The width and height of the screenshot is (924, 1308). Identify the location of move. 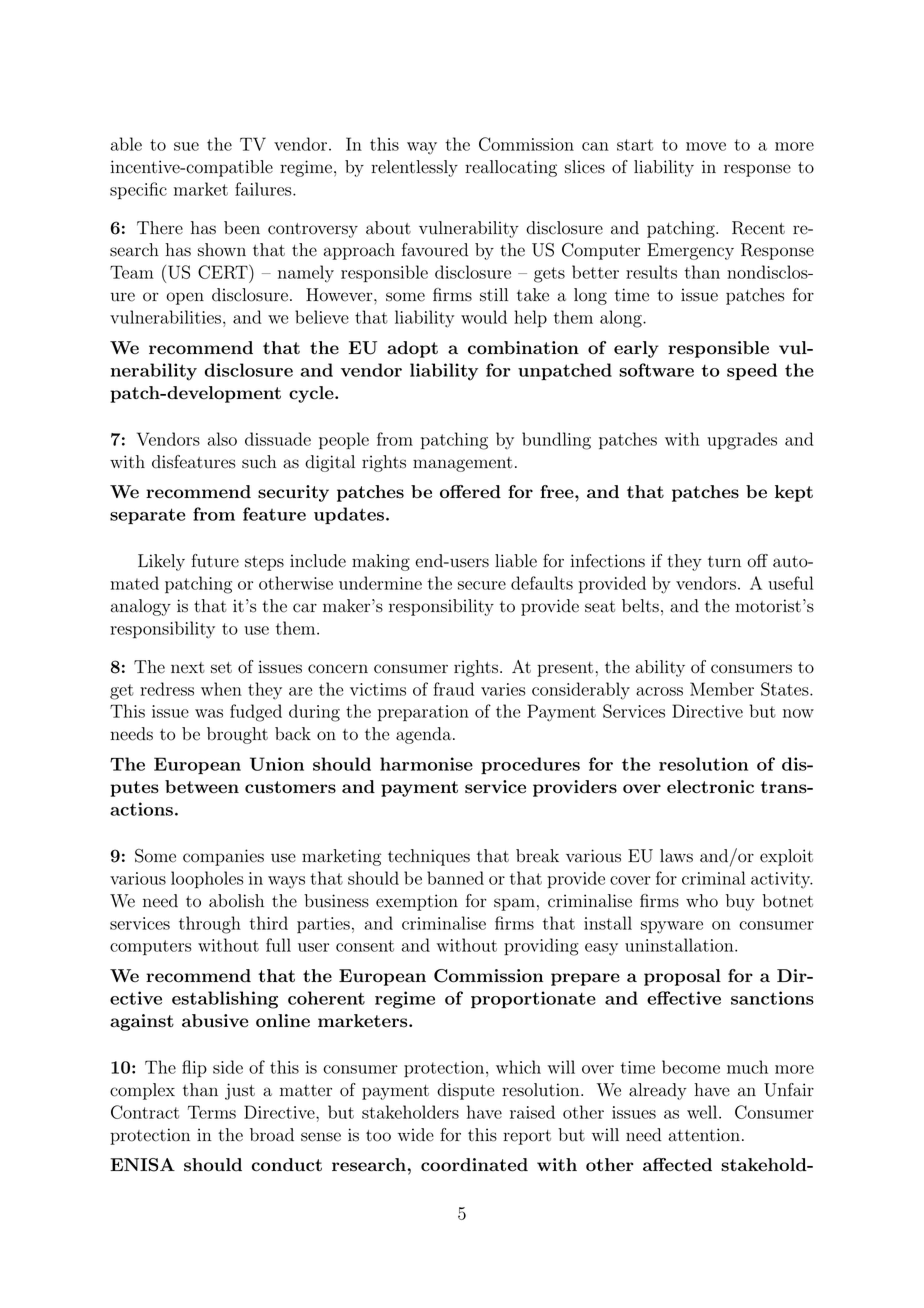
(706, 146).
